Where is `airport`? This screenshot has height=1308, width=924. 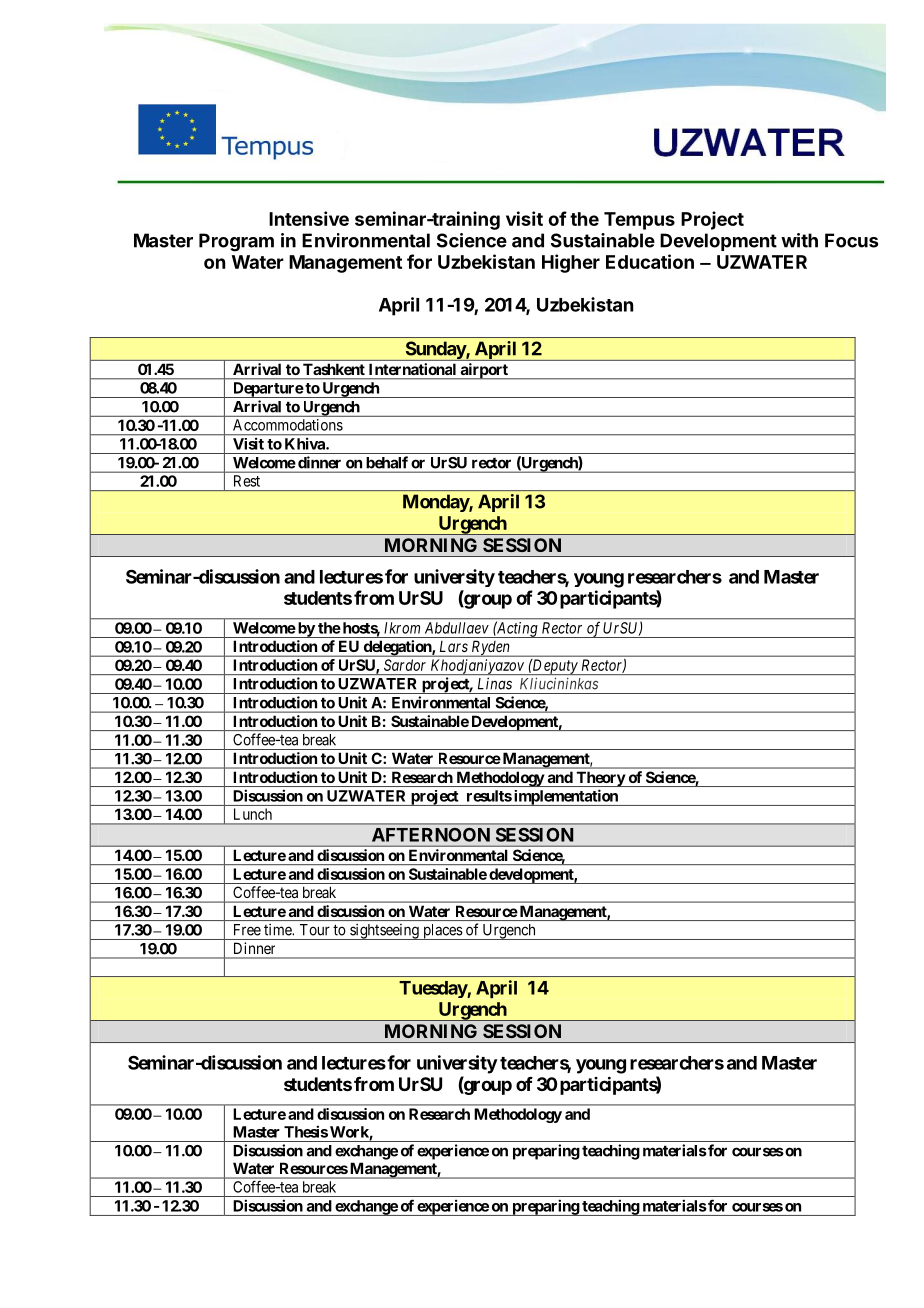
airport is located at coordinates (484, 371).
